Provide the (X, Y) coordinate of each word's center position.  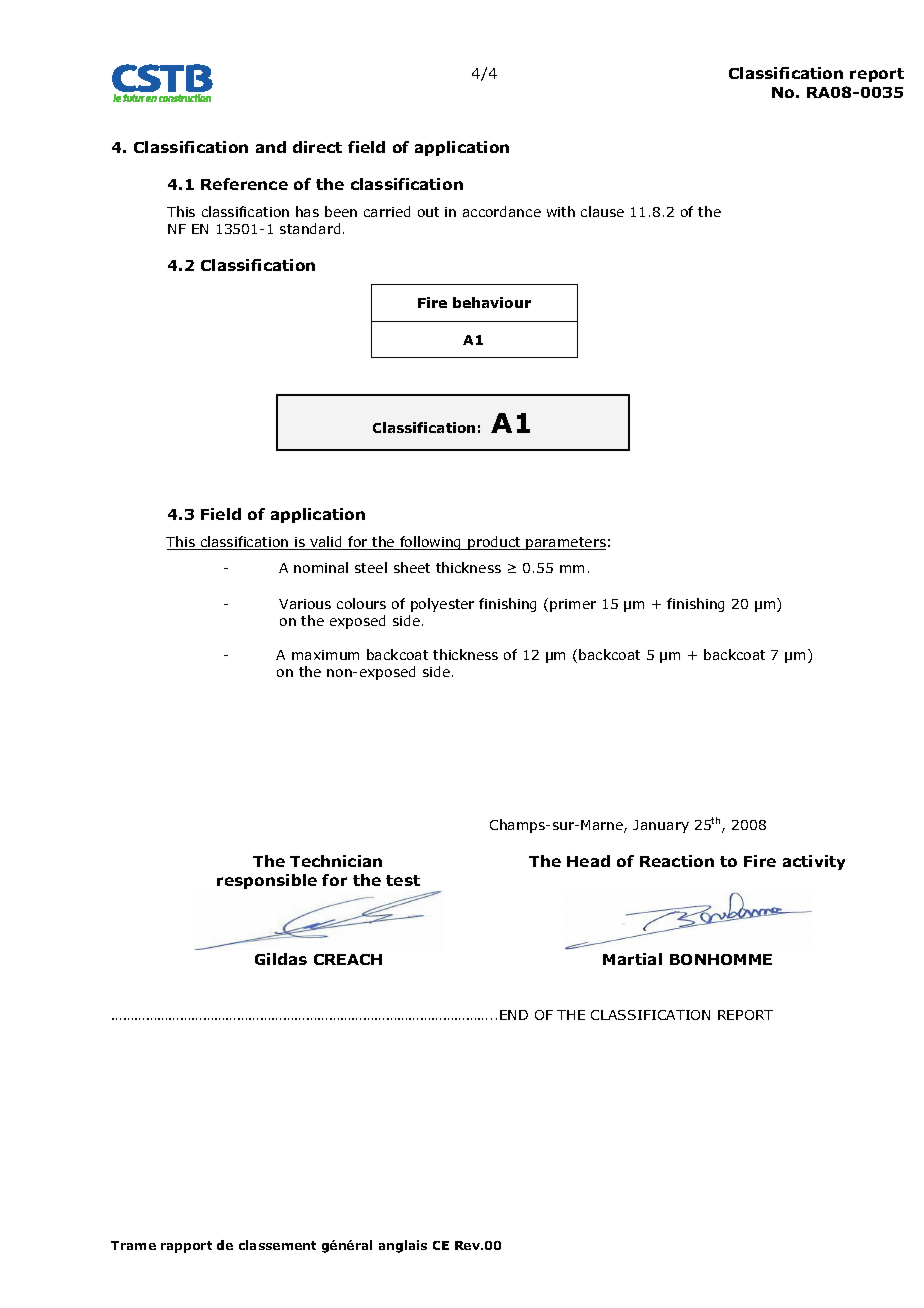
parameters (565, 543)
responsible (267, 881)
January (661, 826)
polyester (442, 605)
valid (326, 543)
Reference (244, 184)
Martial (632, 959)
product (494, 543)
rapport (186, 1247)
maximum (325, 655)
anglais (403, 1246)
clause (602, 211)
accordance (502, 211)
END (514, 1015)
